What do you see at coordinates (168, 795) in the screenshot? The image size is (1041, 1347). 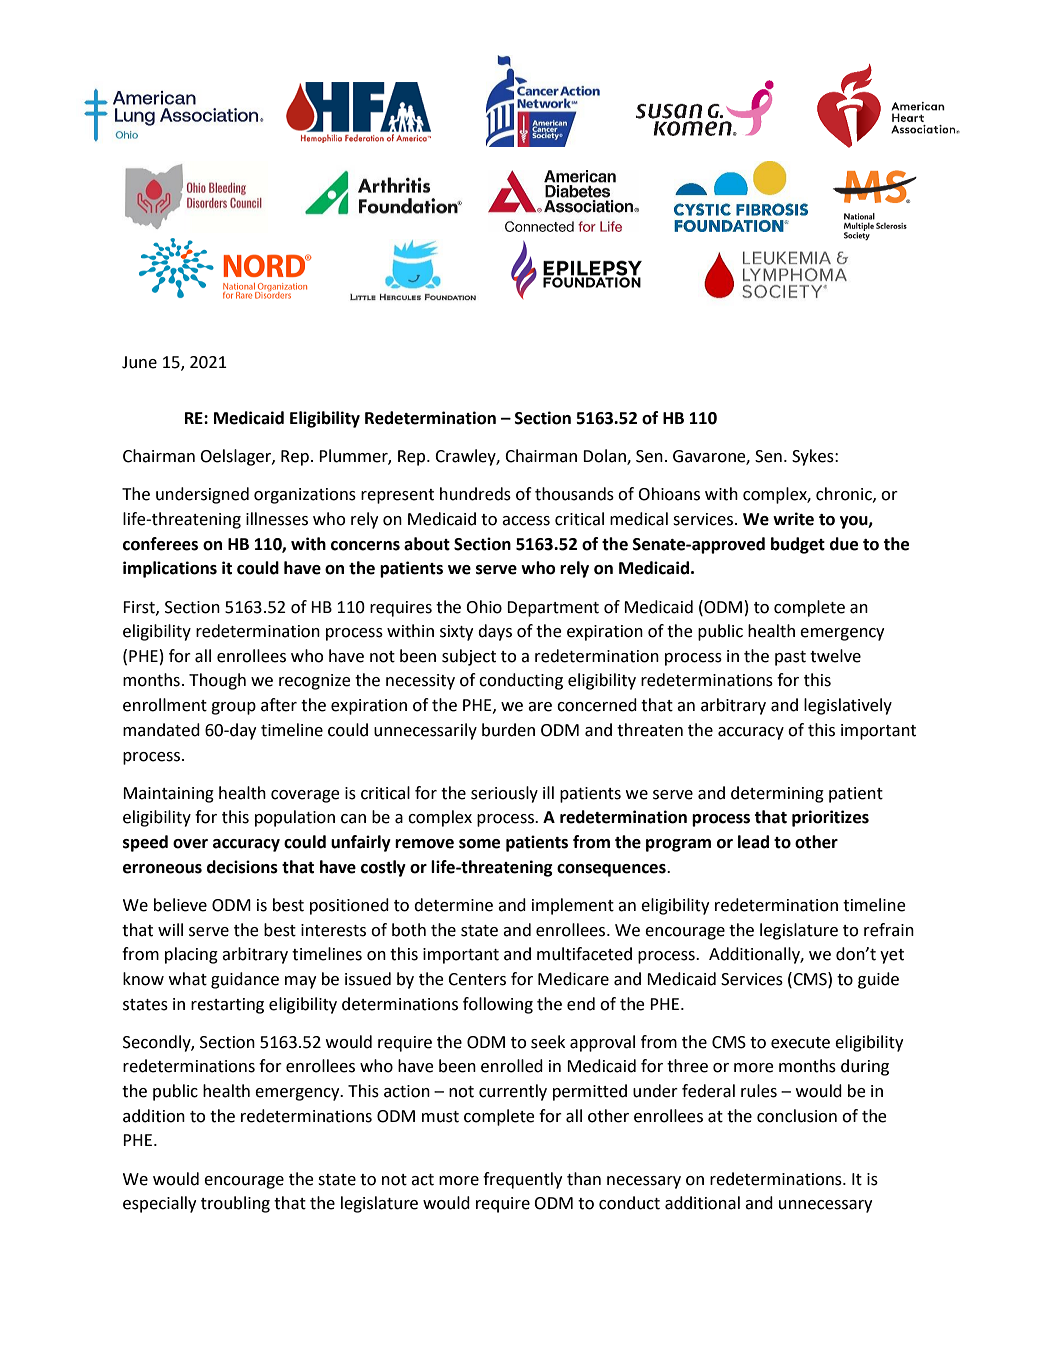 I see `Maintaining` at bounding box center [168, 795].
